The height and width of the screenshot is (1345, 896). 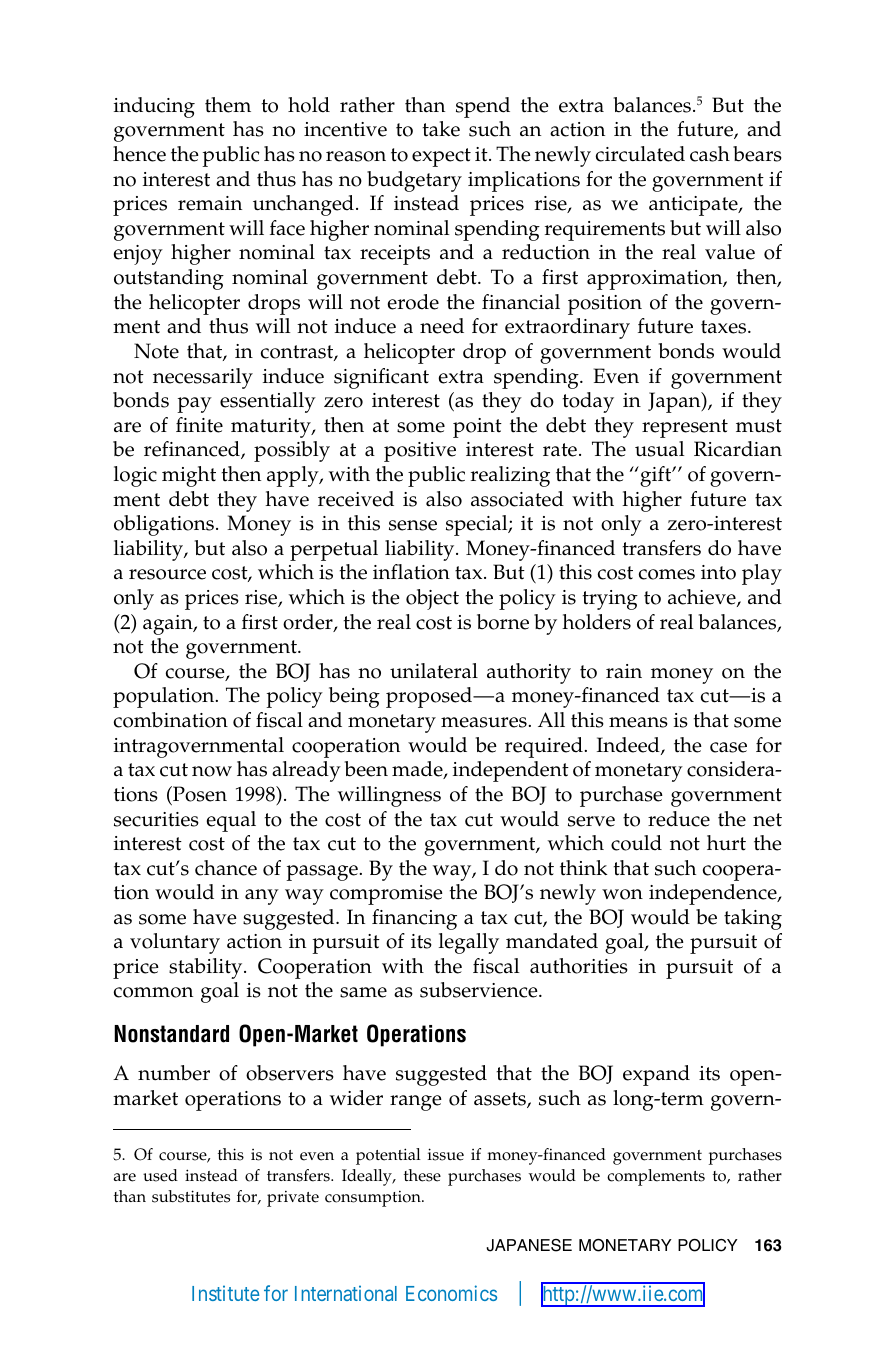 What do you see at coordinates (725, 327) in the screenshot?
I see `taxes` at bounding box center [725, 327].
